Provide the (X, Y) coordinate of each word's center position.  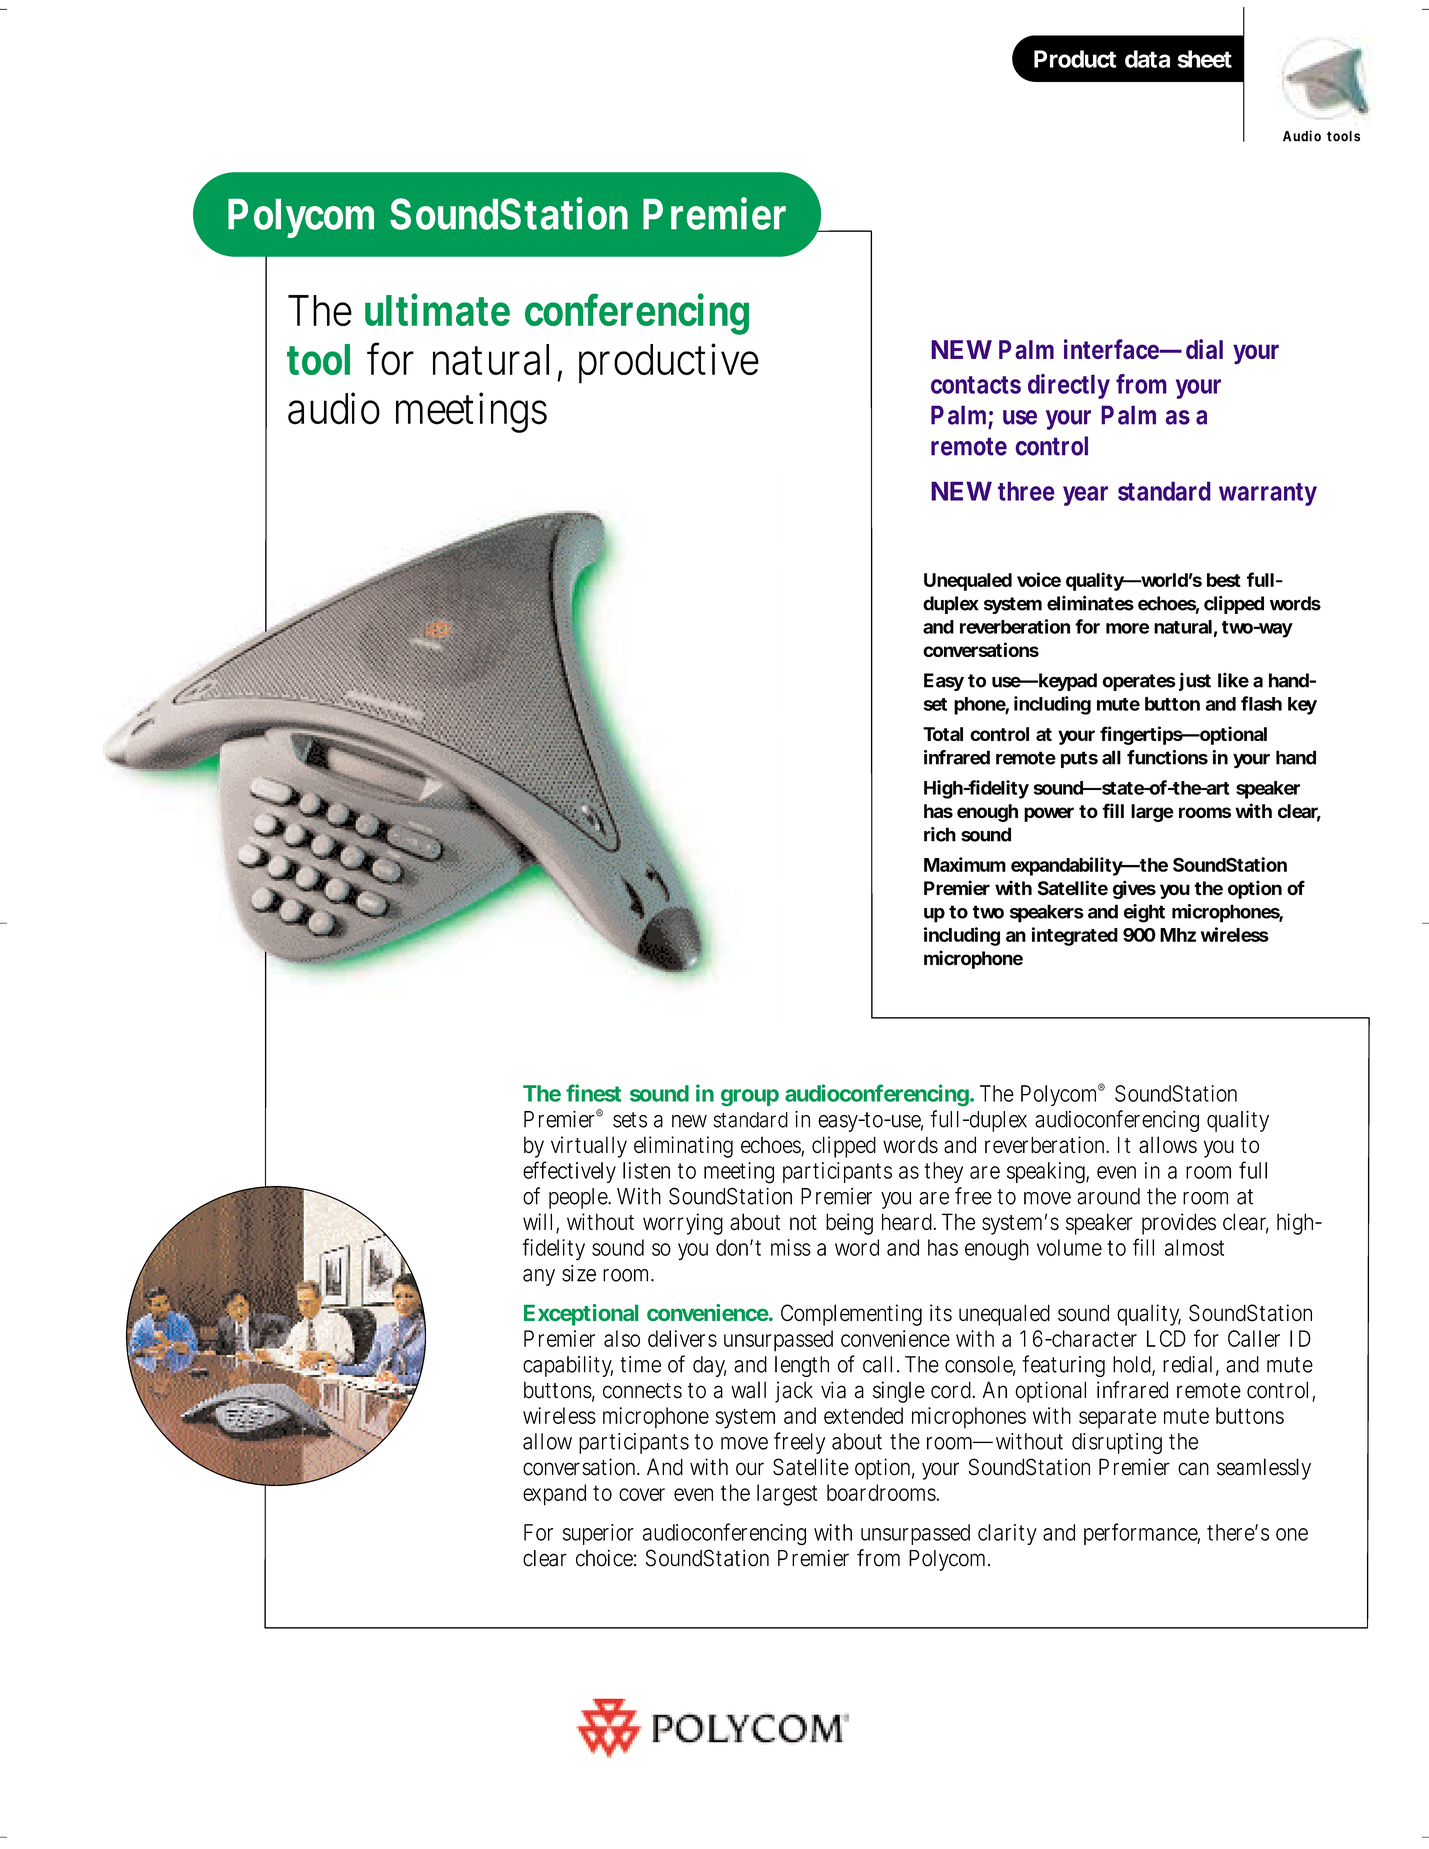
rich (940, 834)
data (1147, 59)
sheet (1204, 59)
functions (1167, 757)
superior (598, 1534)
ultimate (437, 309)
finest (593, 1093)
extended (863, 1415)
